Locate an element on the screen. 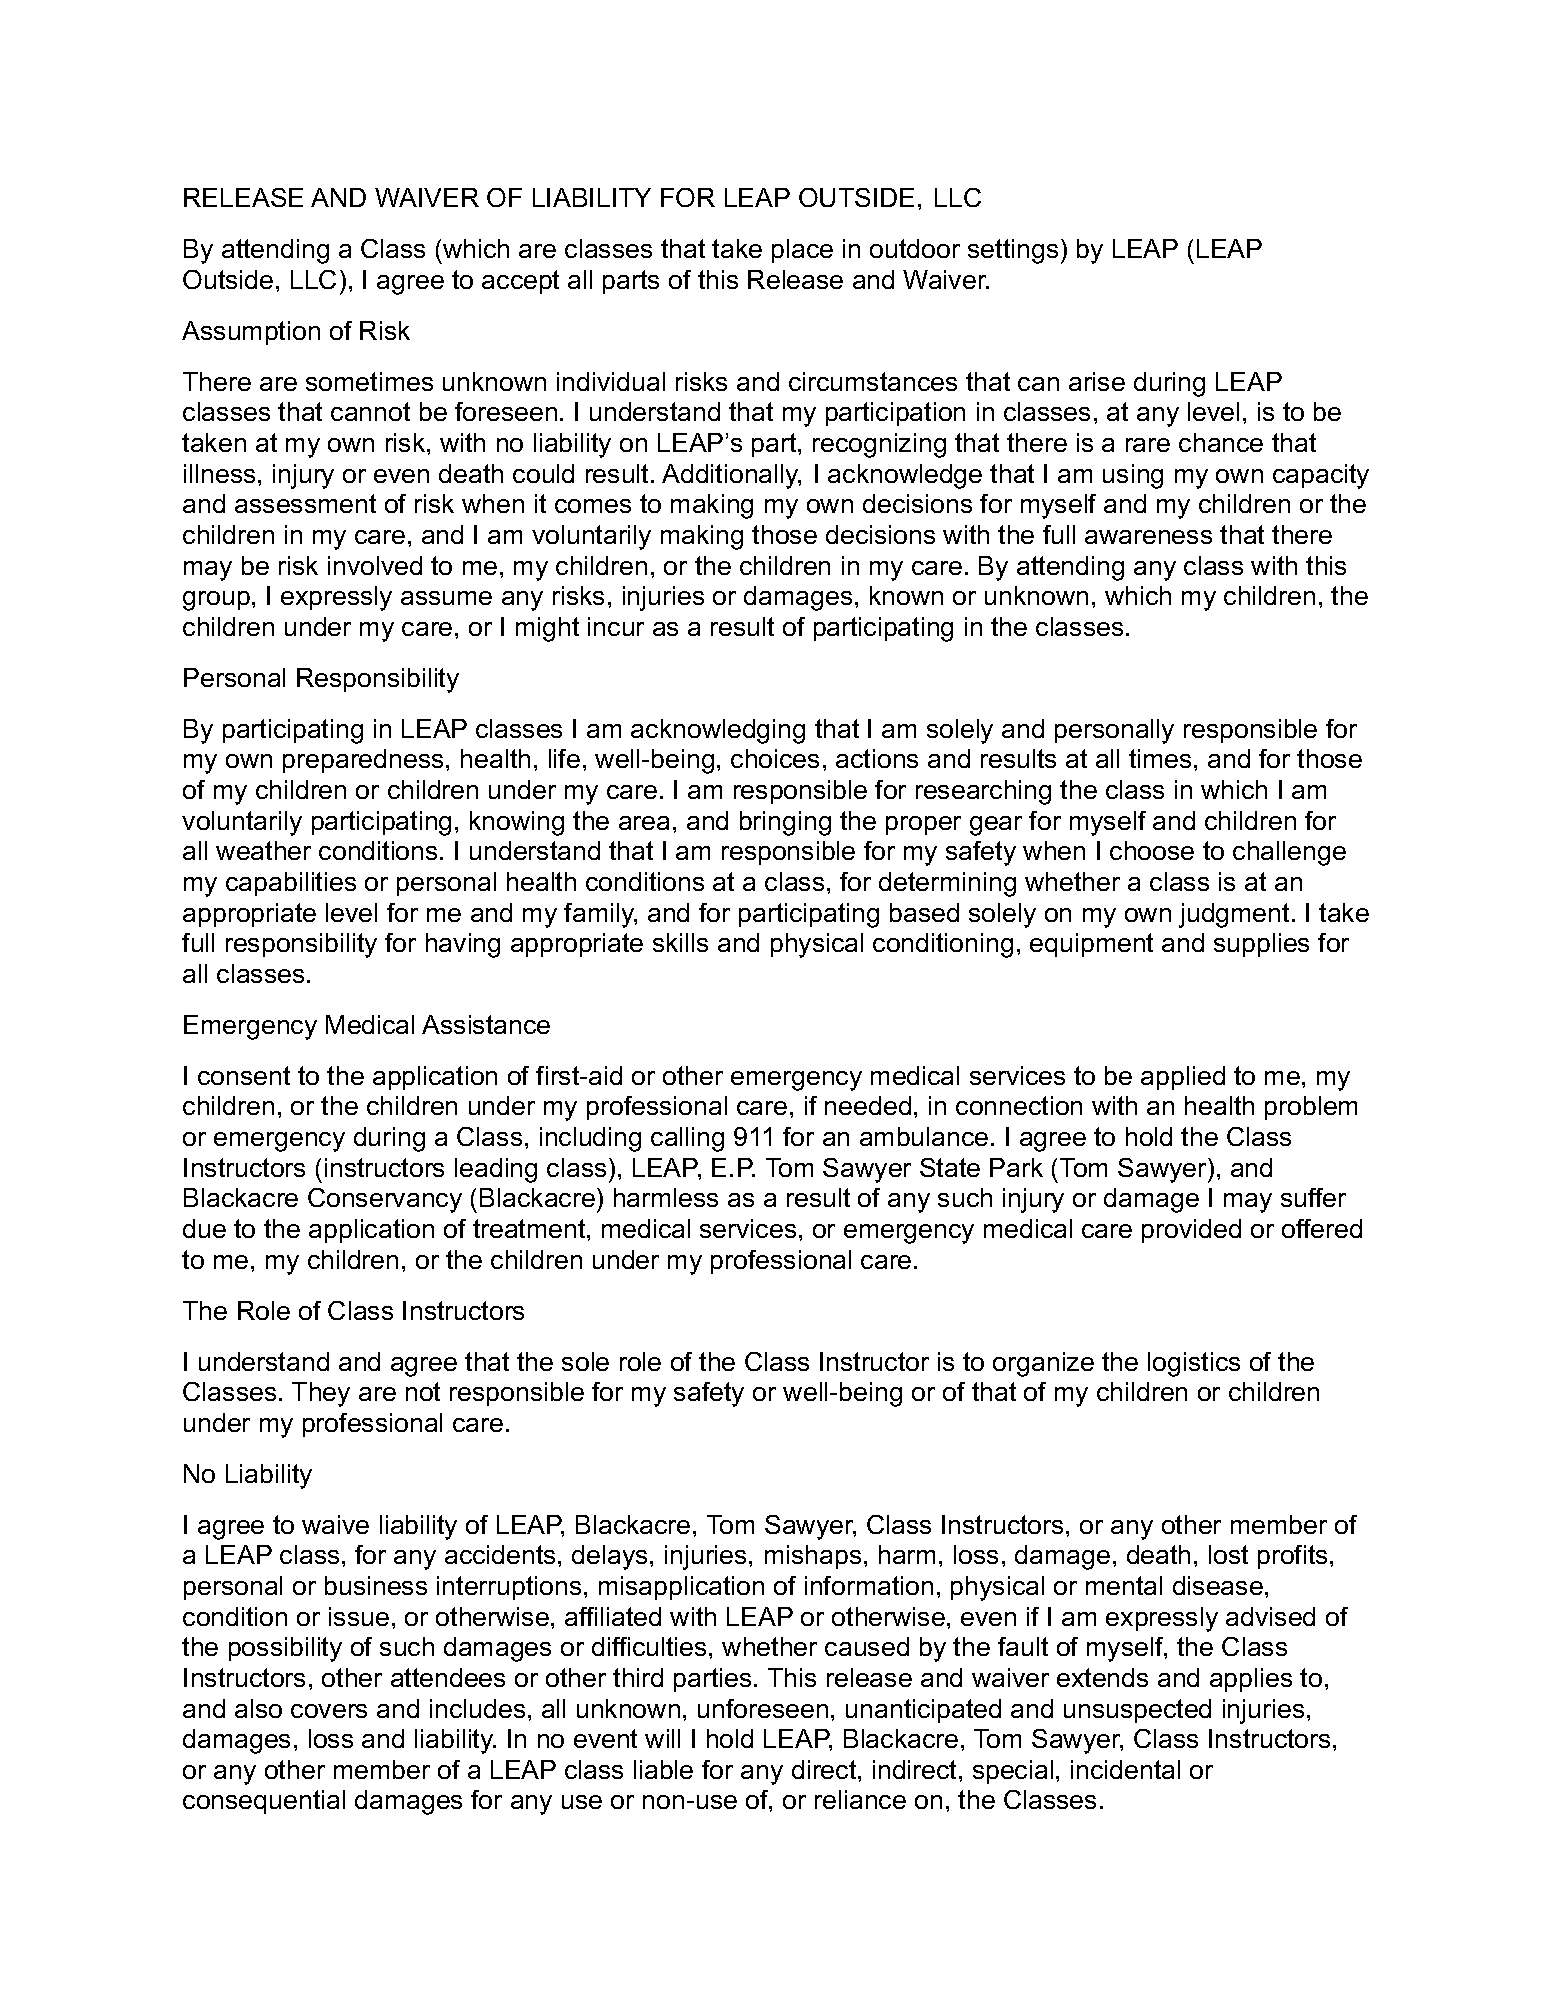  They is located at coordinates (321, 1394).
